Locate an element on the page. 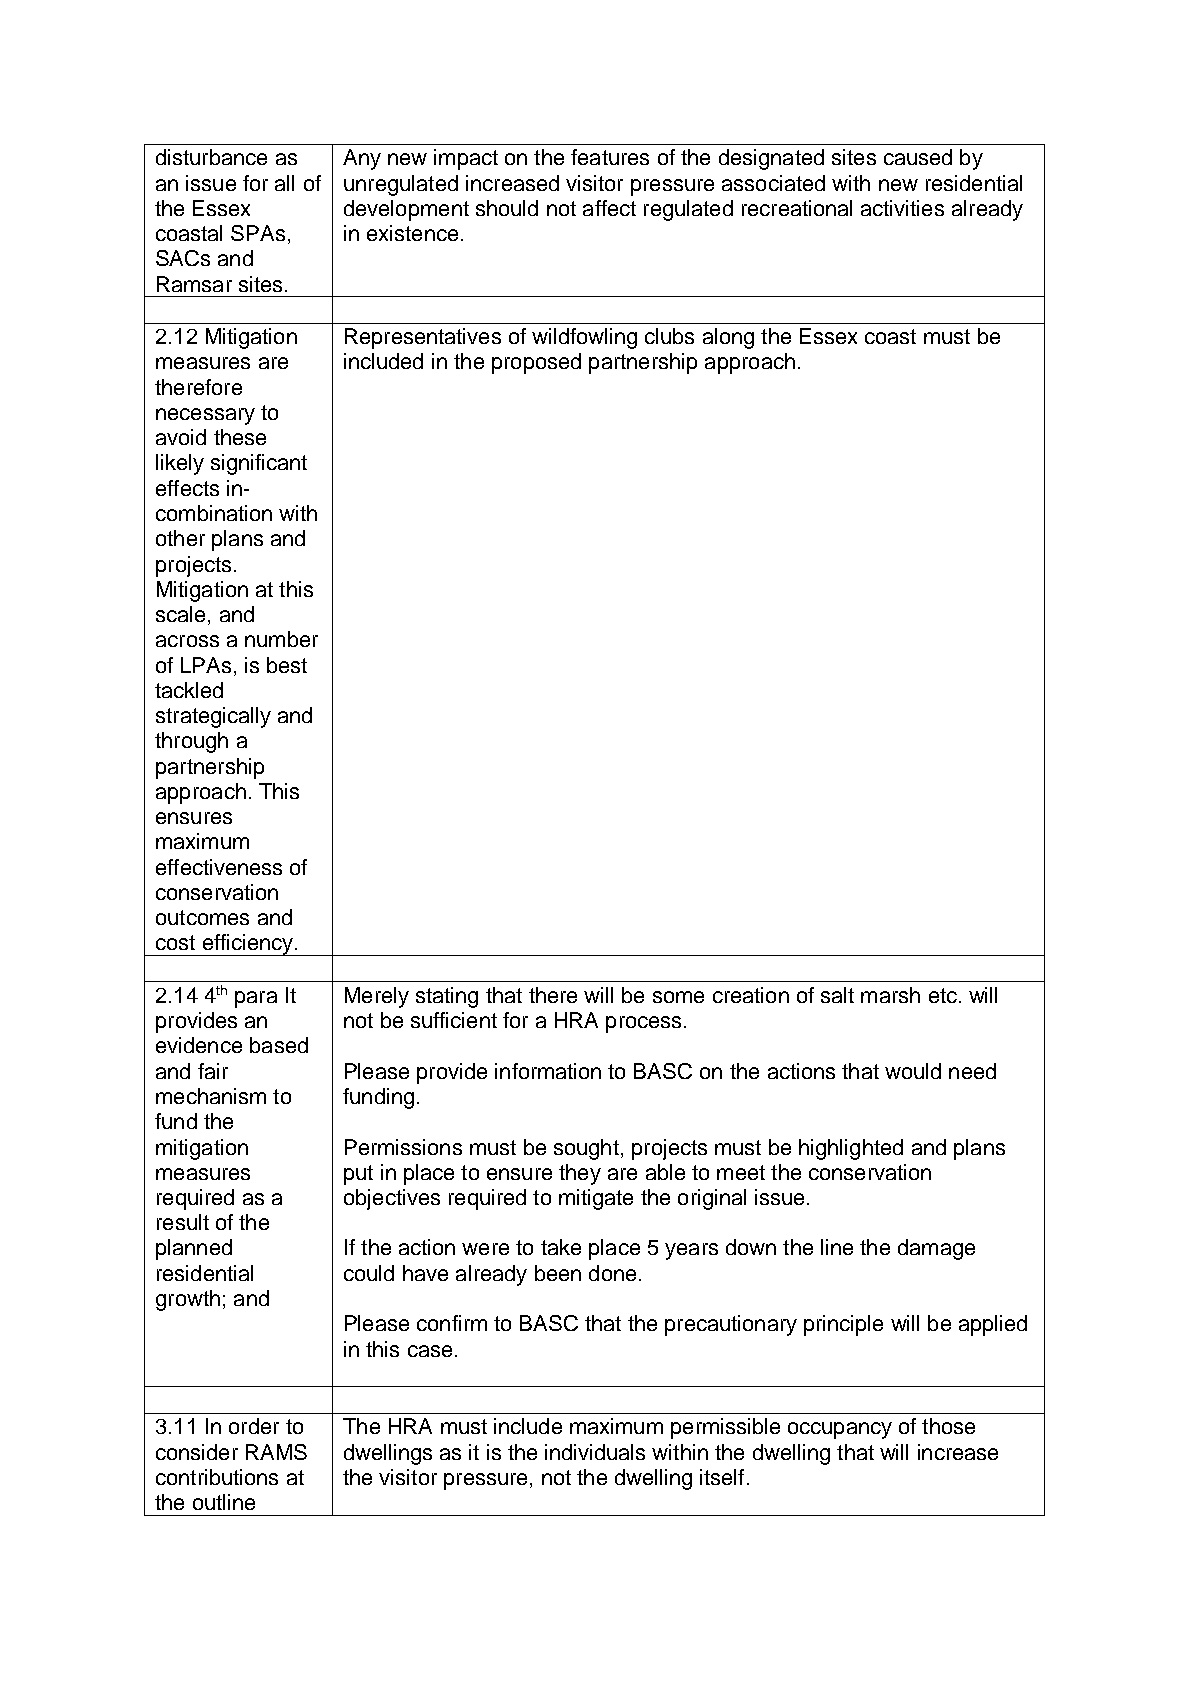 The width and height of the document is (1188, 1681). order is located at coordinates (254, 1426).
